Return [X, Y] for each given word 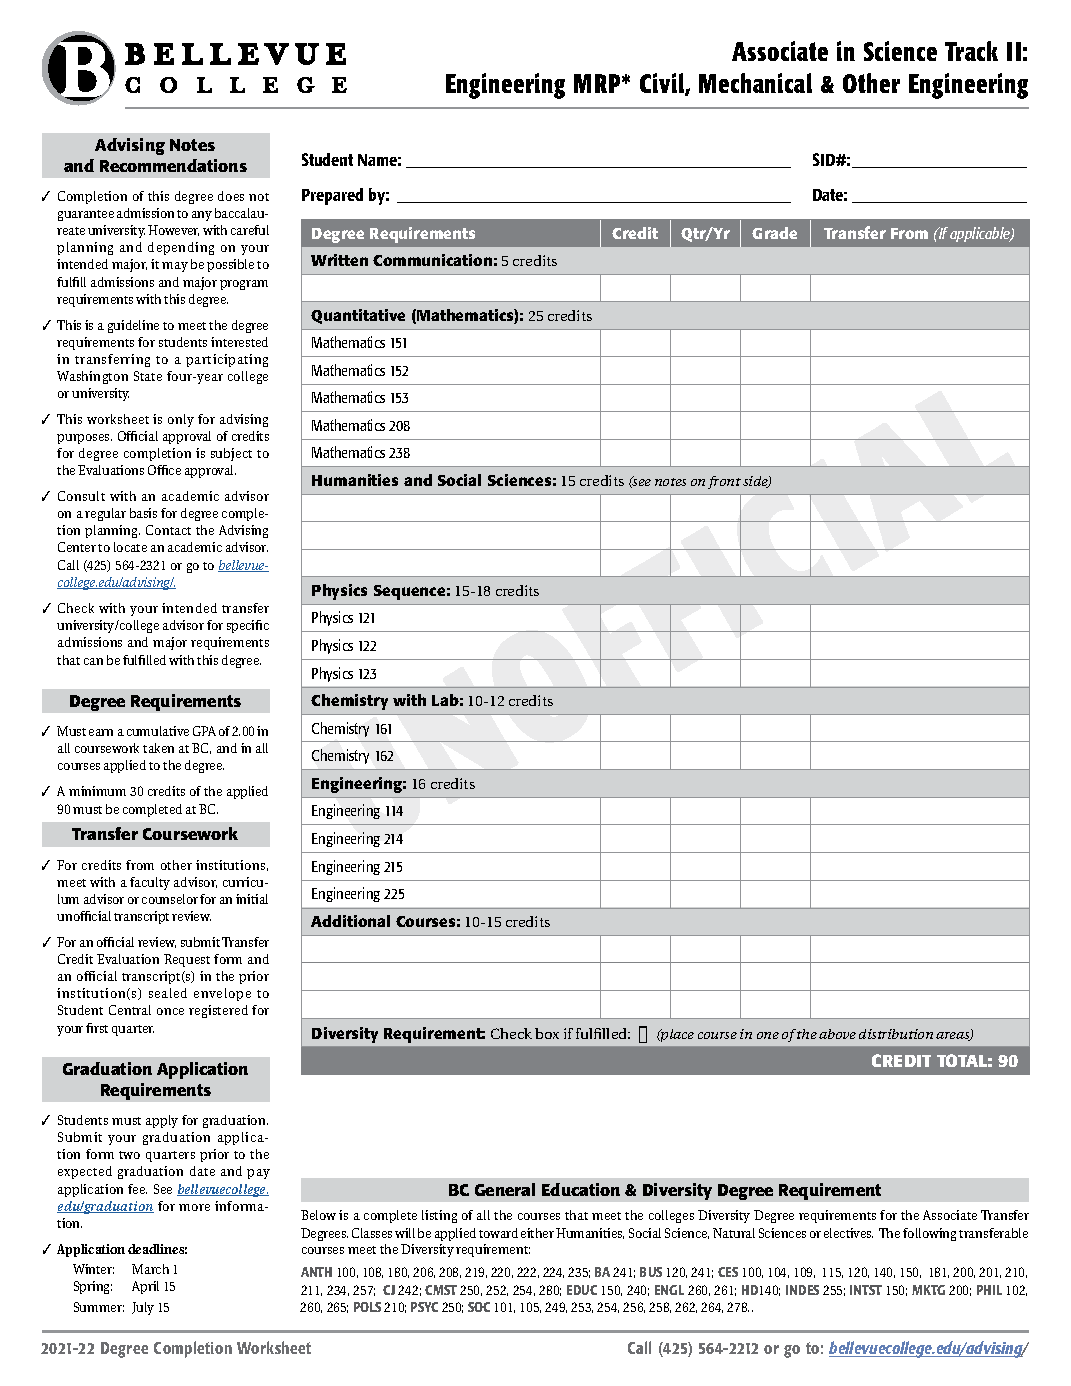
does [231, 196]
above [837, 1034]
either [537, 1233]
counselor [170, 899]
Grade [774, 233]
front [724, 482]
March [150, 1269]
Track [971, 51]
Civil [663, 84]
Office [164, 470]
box [547, 1033]
